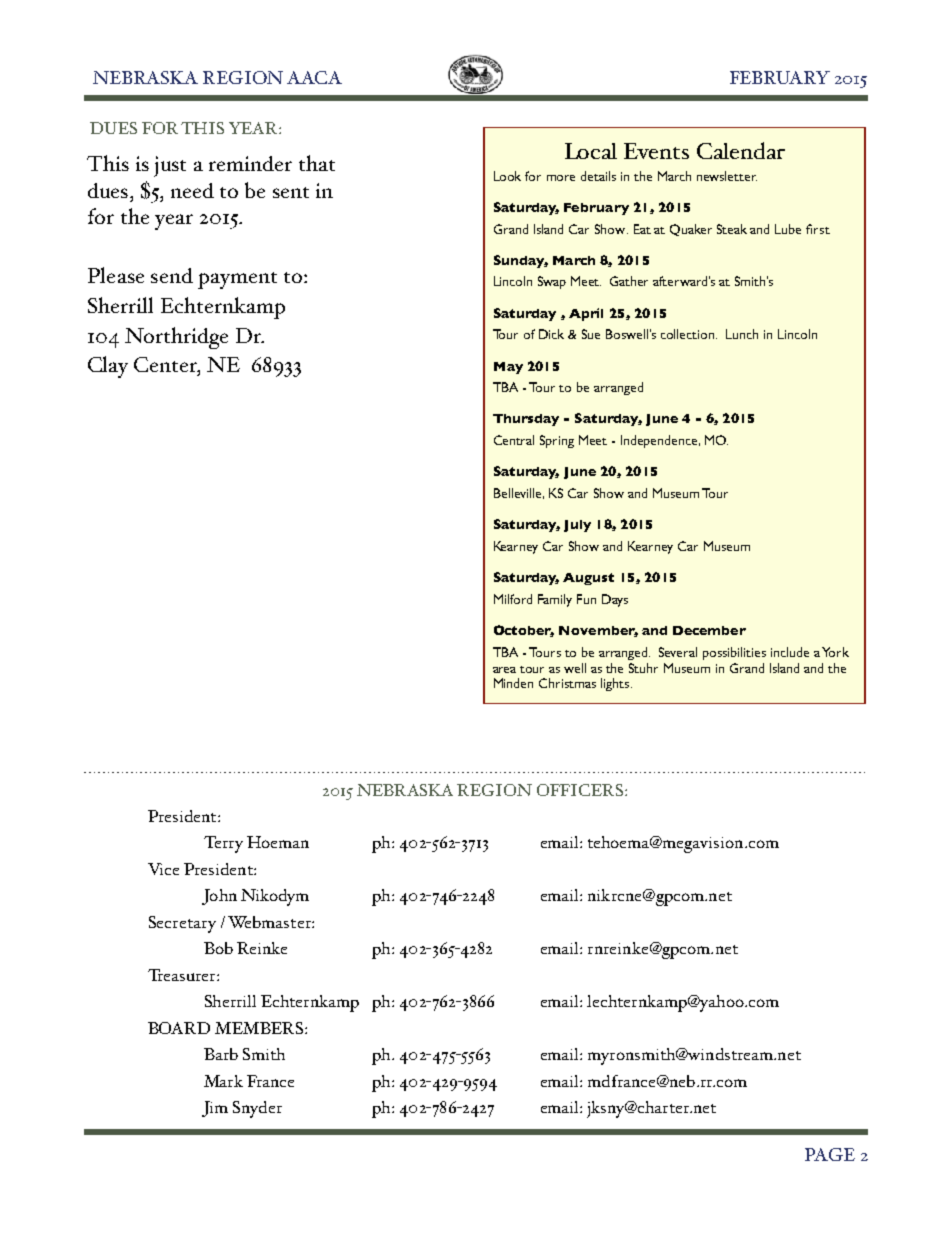  I want to click on Jim, so click(215, 1109).
